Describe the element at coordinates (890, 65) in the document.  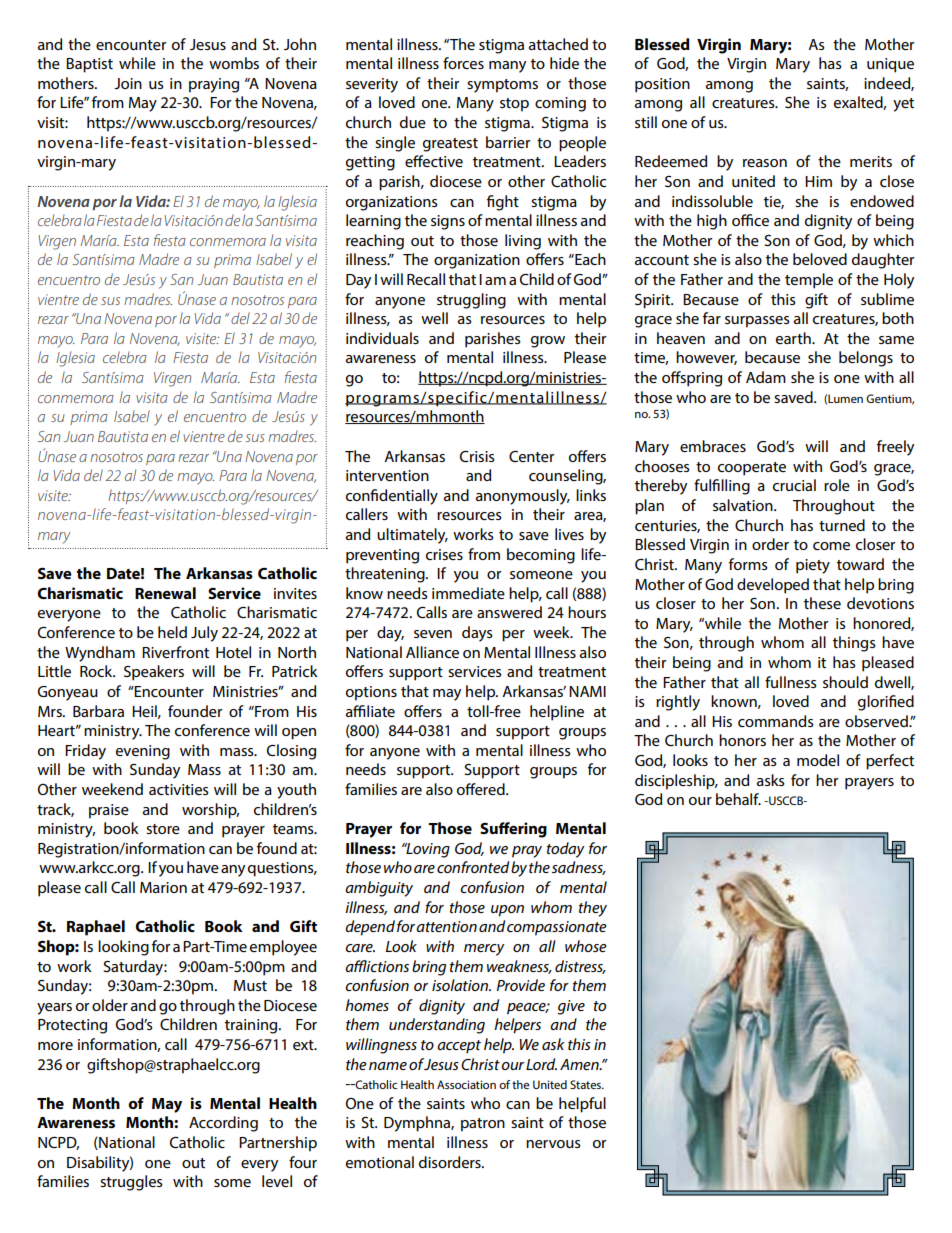
I see `unique` at that location.
